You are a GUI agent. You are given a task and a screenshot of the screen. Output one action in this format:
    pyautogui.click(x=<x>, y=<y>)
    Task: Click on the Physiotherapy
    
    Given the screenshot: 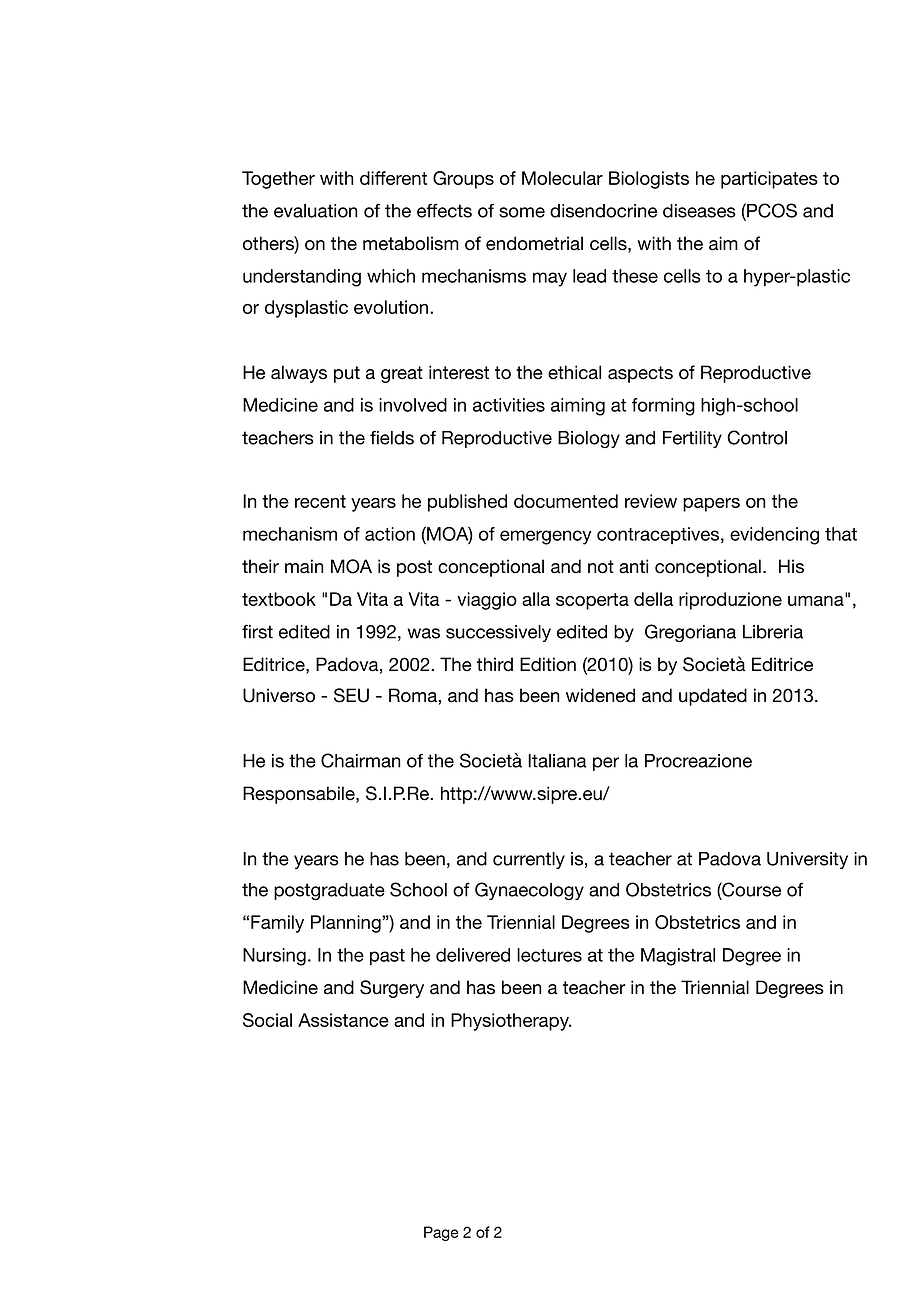 What is the action you would take?
    pyautogui.click(x=511, y=1022)
